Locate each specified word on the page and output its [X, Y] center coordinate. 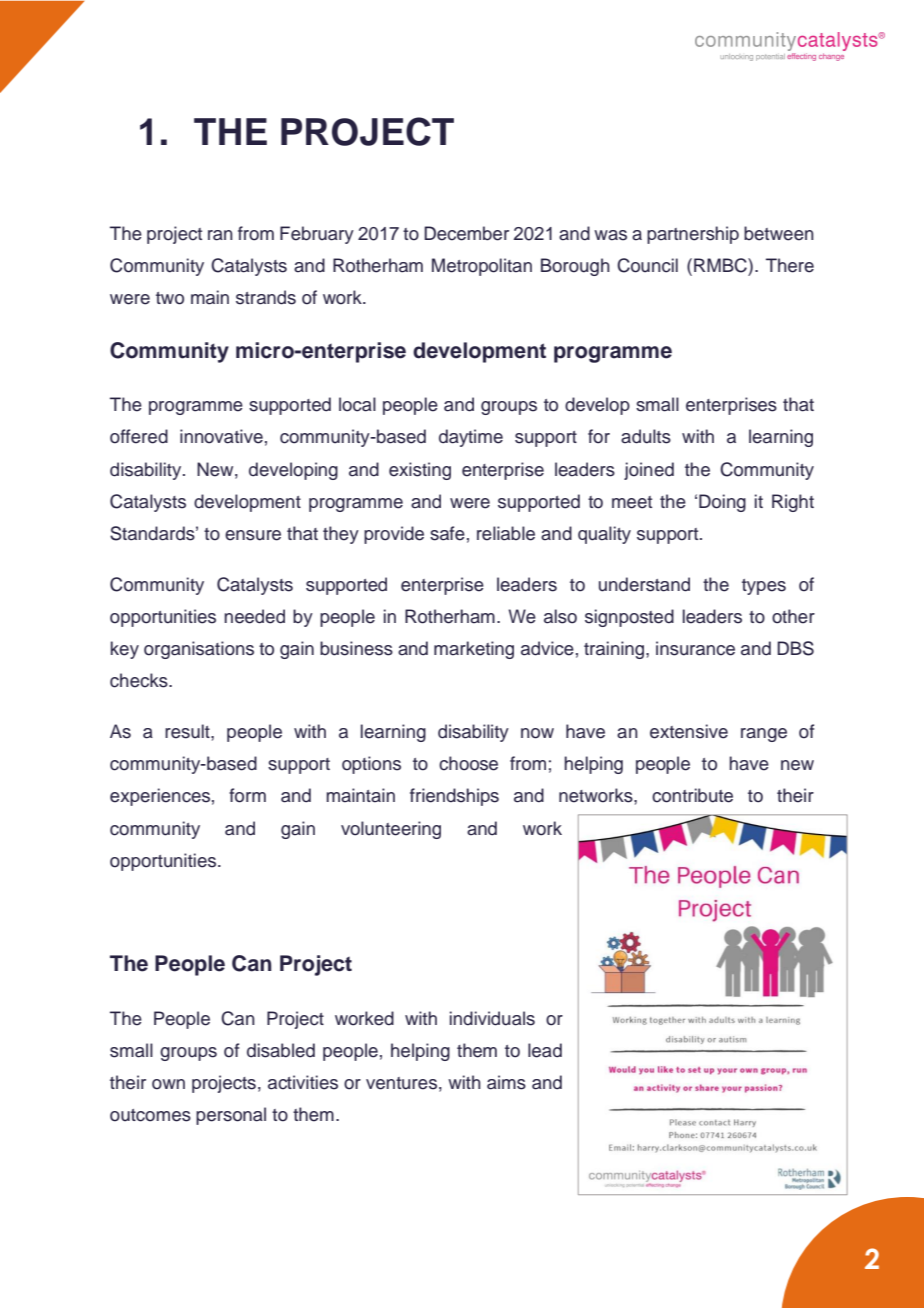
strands [266, 297]
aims [506, 1082]
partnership [693, 235]
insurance [695, 648]
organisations [199, 650]
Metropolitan [482, 267]
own [168, 1084]
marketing [474, 650]
